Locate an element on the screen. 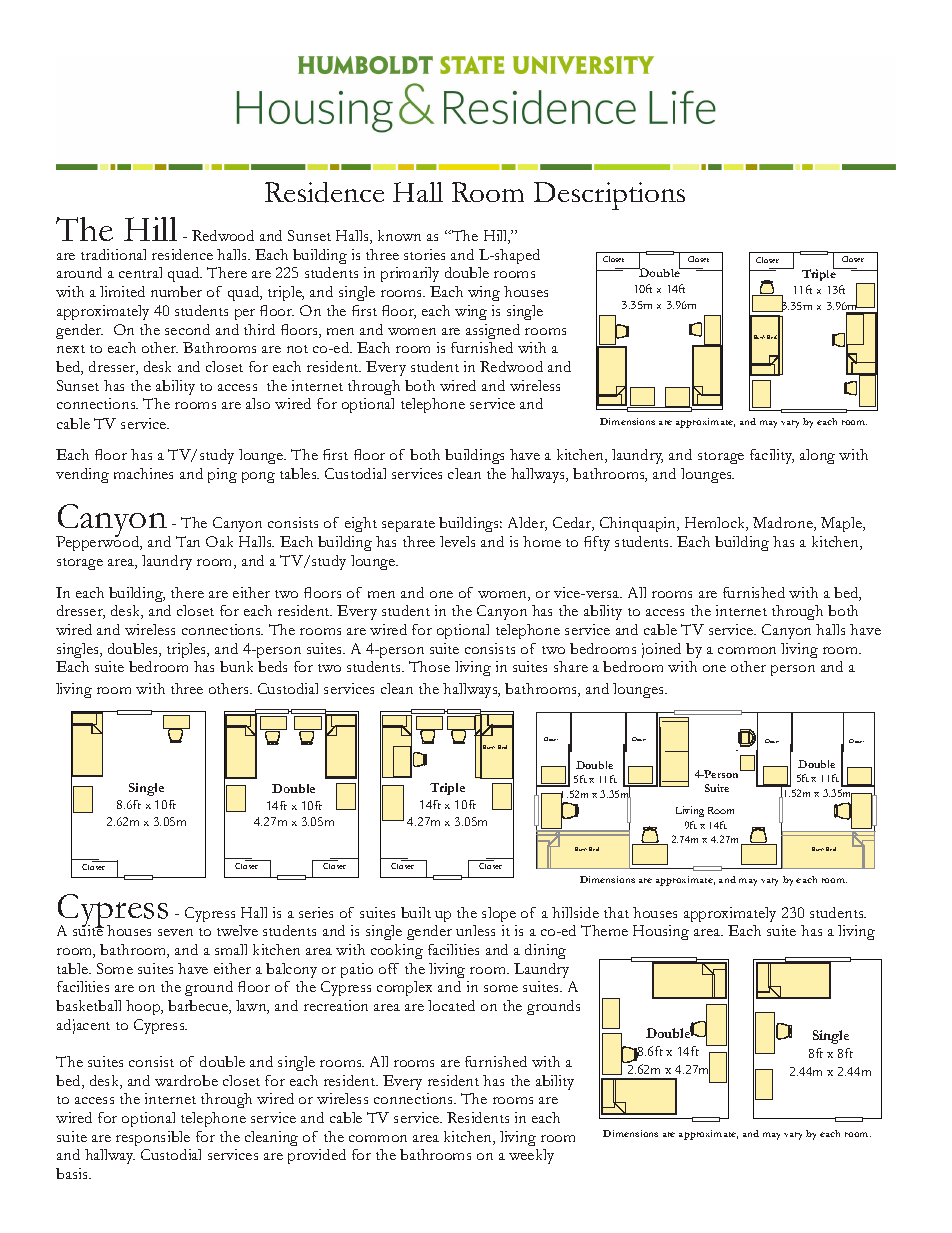 The width and height of the screenshot is (952, 1233). Tan is located at coordinates (188, 541).
